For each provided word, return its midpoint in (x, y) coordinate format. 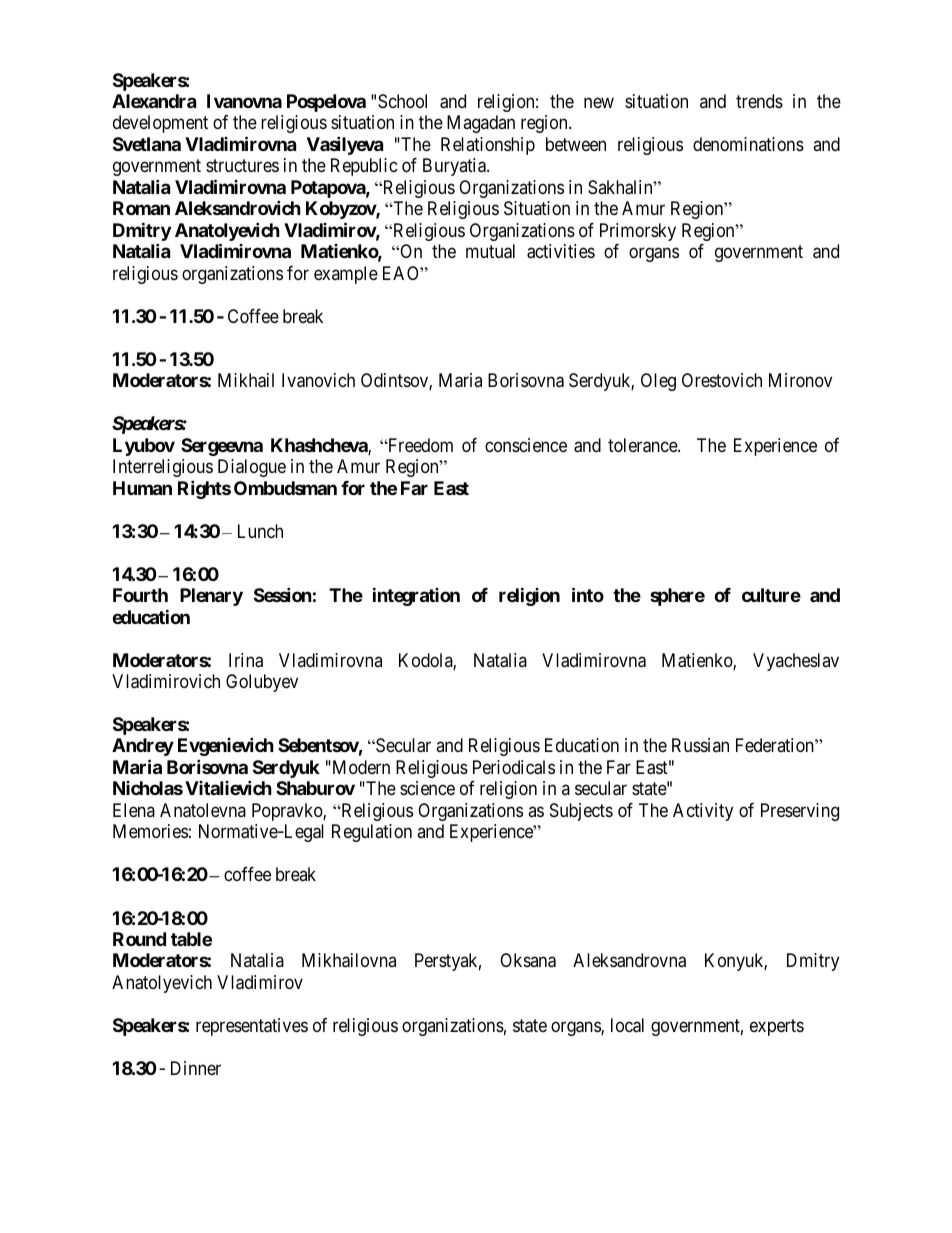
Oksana (528, 960)
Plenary (211, 597)
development (160, 124)
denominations (748, 144)
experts (777, 1027)
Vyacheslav (796, 662)
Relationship (488, 146)
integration (416, 597)
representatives (252, 1027)
